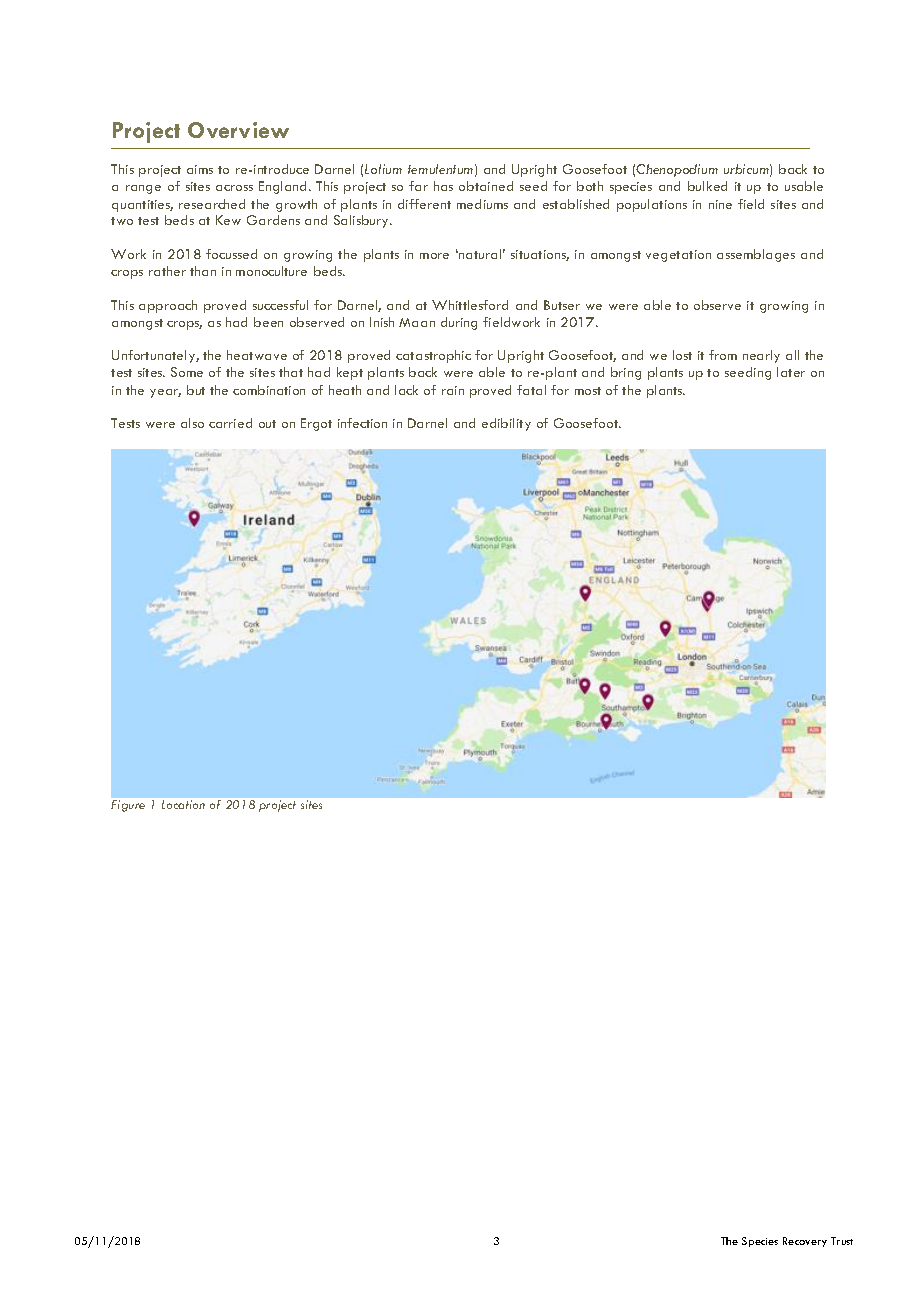  Describe the element at coordinates (362, 423) in the screenshot. I see `infection` at that location.
